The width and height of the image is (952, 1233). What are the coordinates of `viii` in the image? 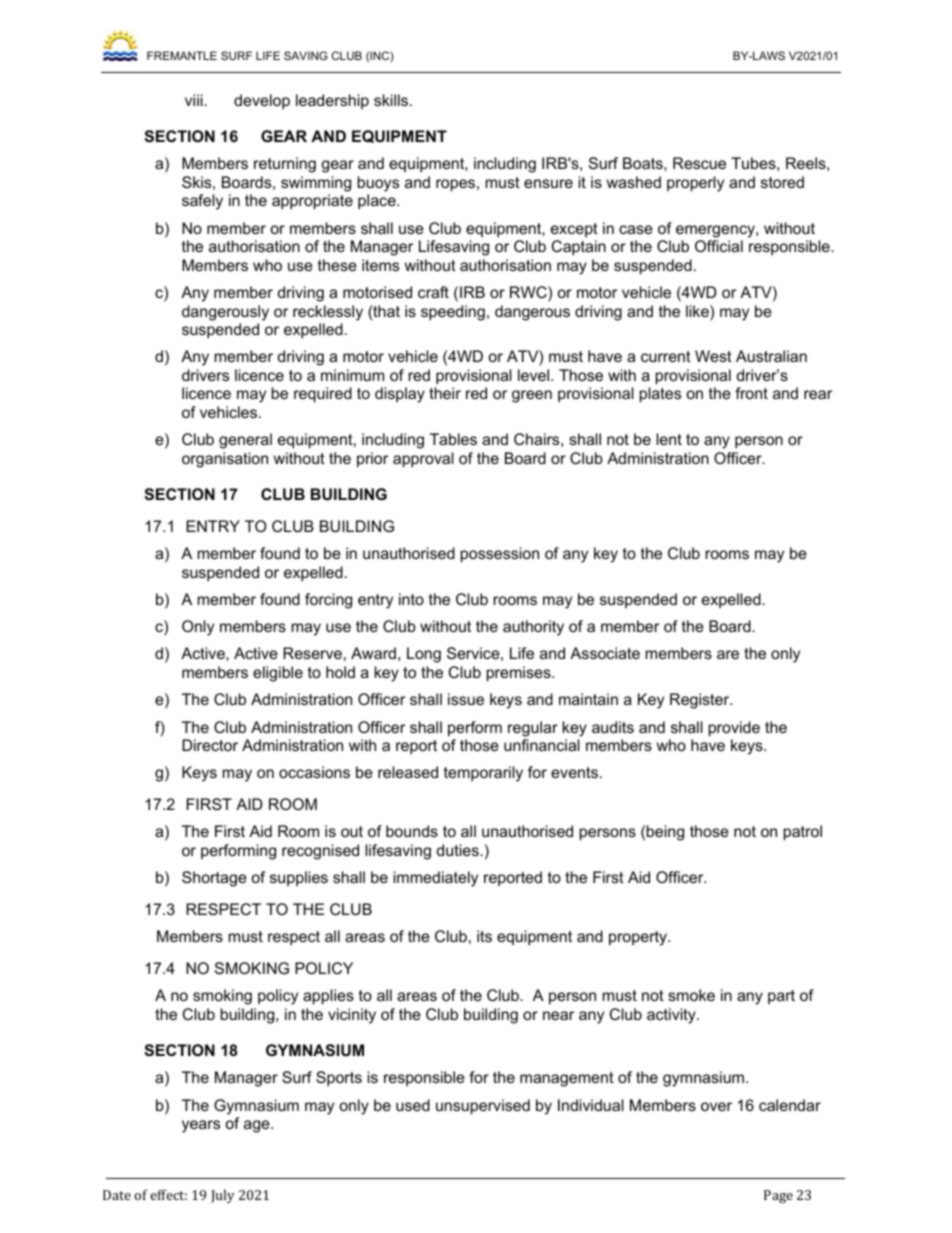 It's located at (195, 100).
